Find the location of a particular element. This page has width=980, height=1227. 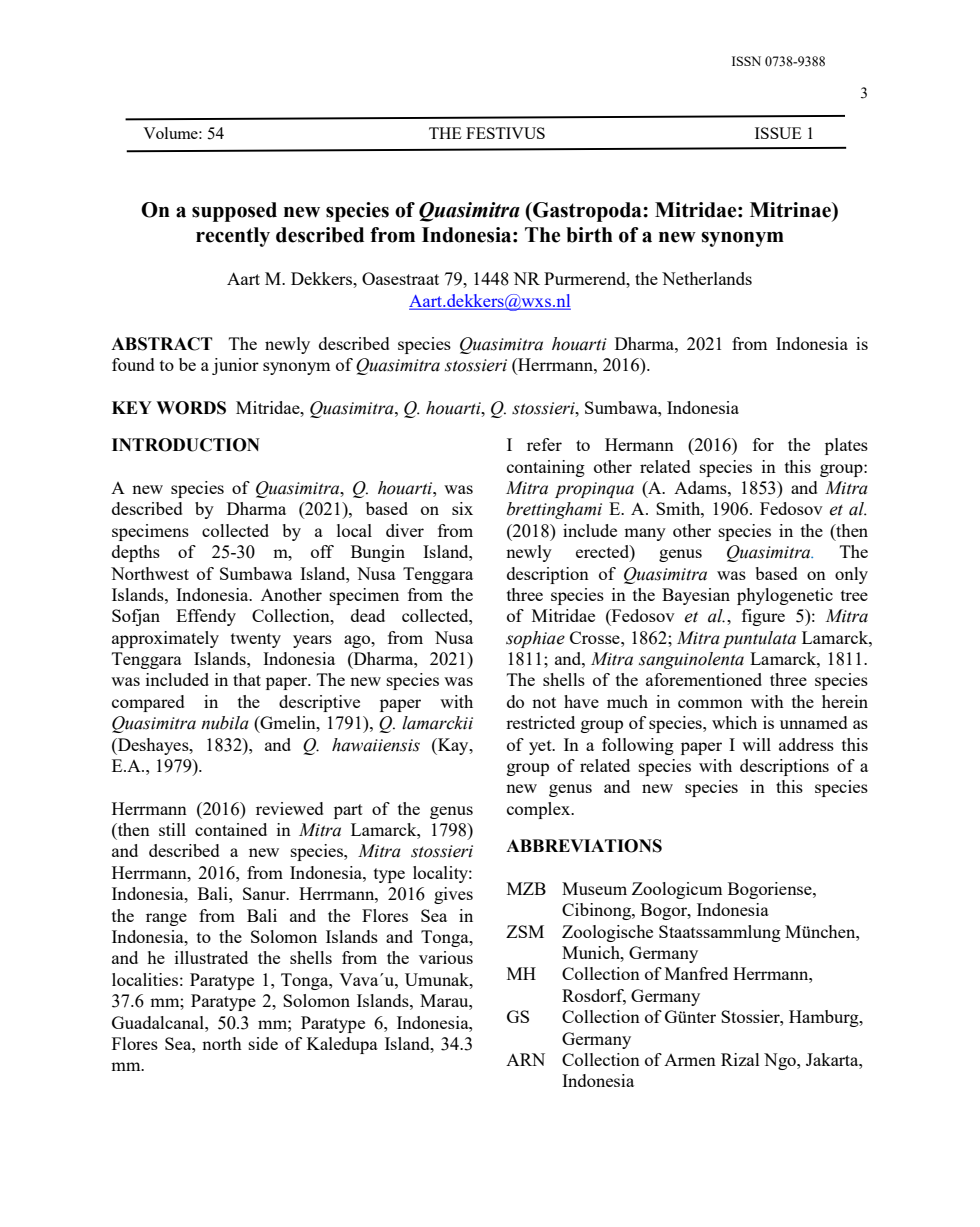

Netherlands is located at coordinates (707, 278).
